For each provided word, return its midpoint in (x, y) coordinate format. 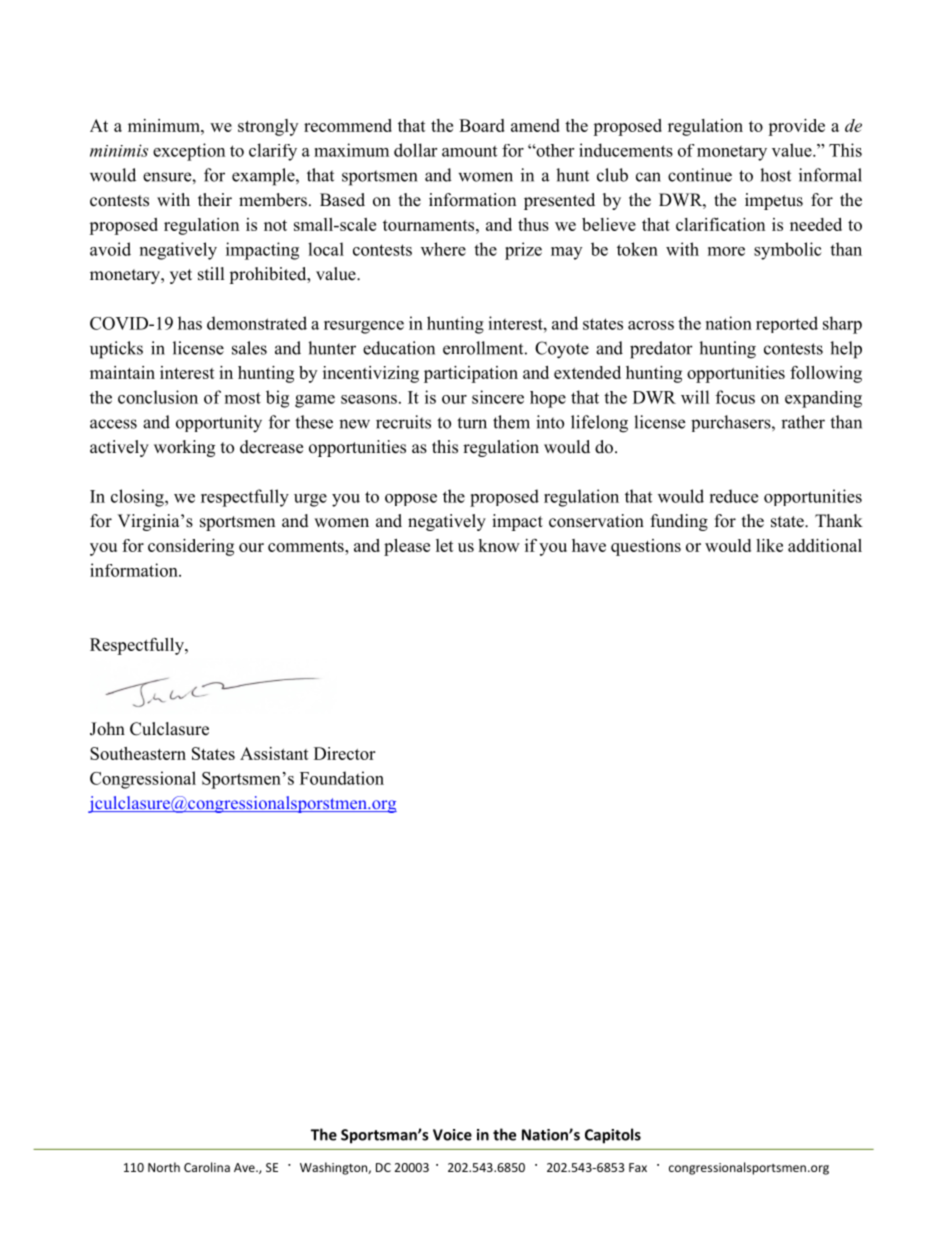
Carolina (207, 1167)
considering (191, 547)
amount (469, 151)
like (769, 545)
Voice (452, 1135)
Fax (638, 1167)
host (775, 175)
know (499, 545)
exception (189, 152)
